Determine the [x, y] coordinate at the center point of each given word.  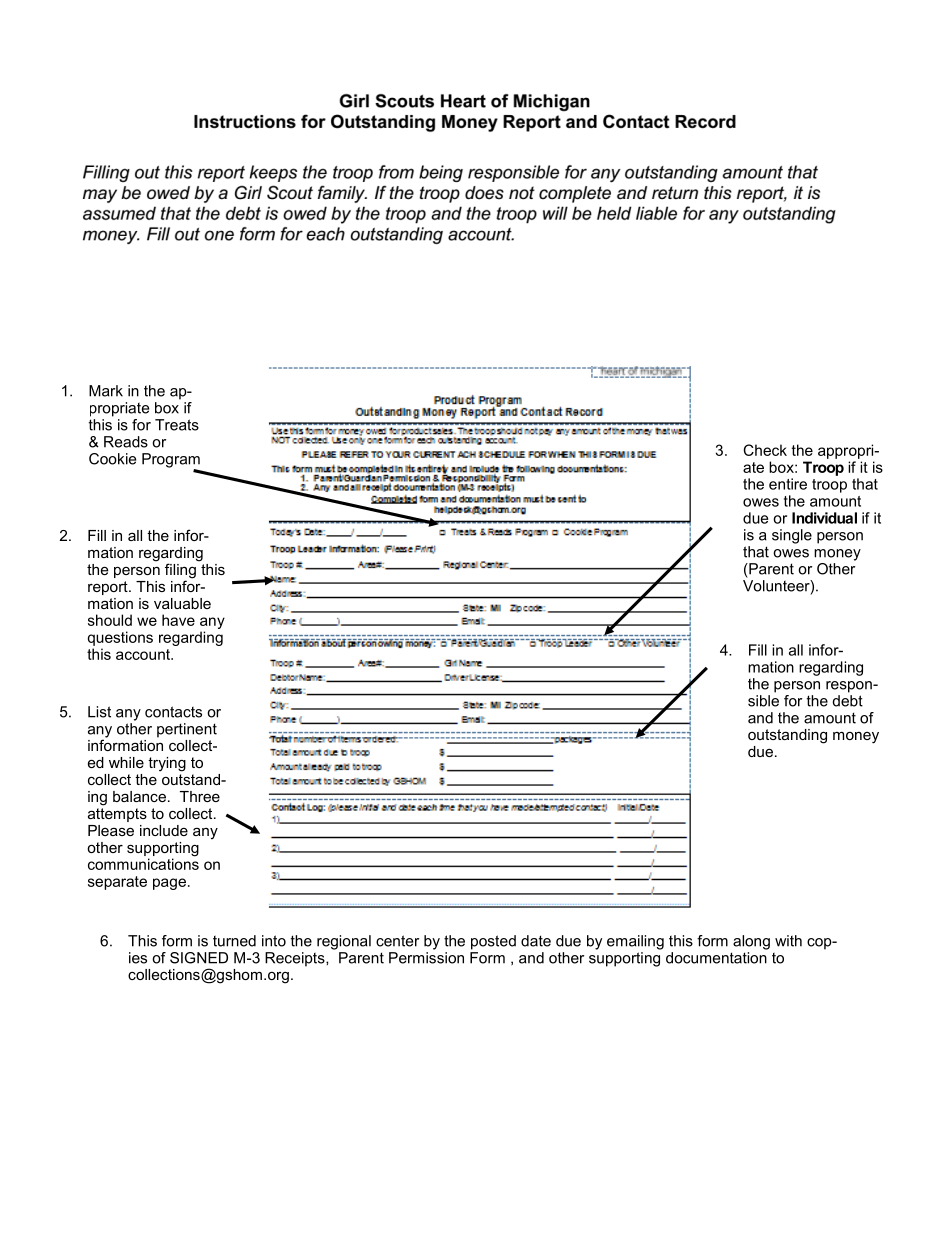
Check [765, 450]
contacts [173, 712]
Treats [177, 425]
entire [788, 484]
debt [848, 701]
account [144, 654]
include [164, 830]
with [788, 941]
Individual [824, 518]
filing [180, 572]
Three [200, 796]
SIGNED [199, 958]
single [792, 536]
